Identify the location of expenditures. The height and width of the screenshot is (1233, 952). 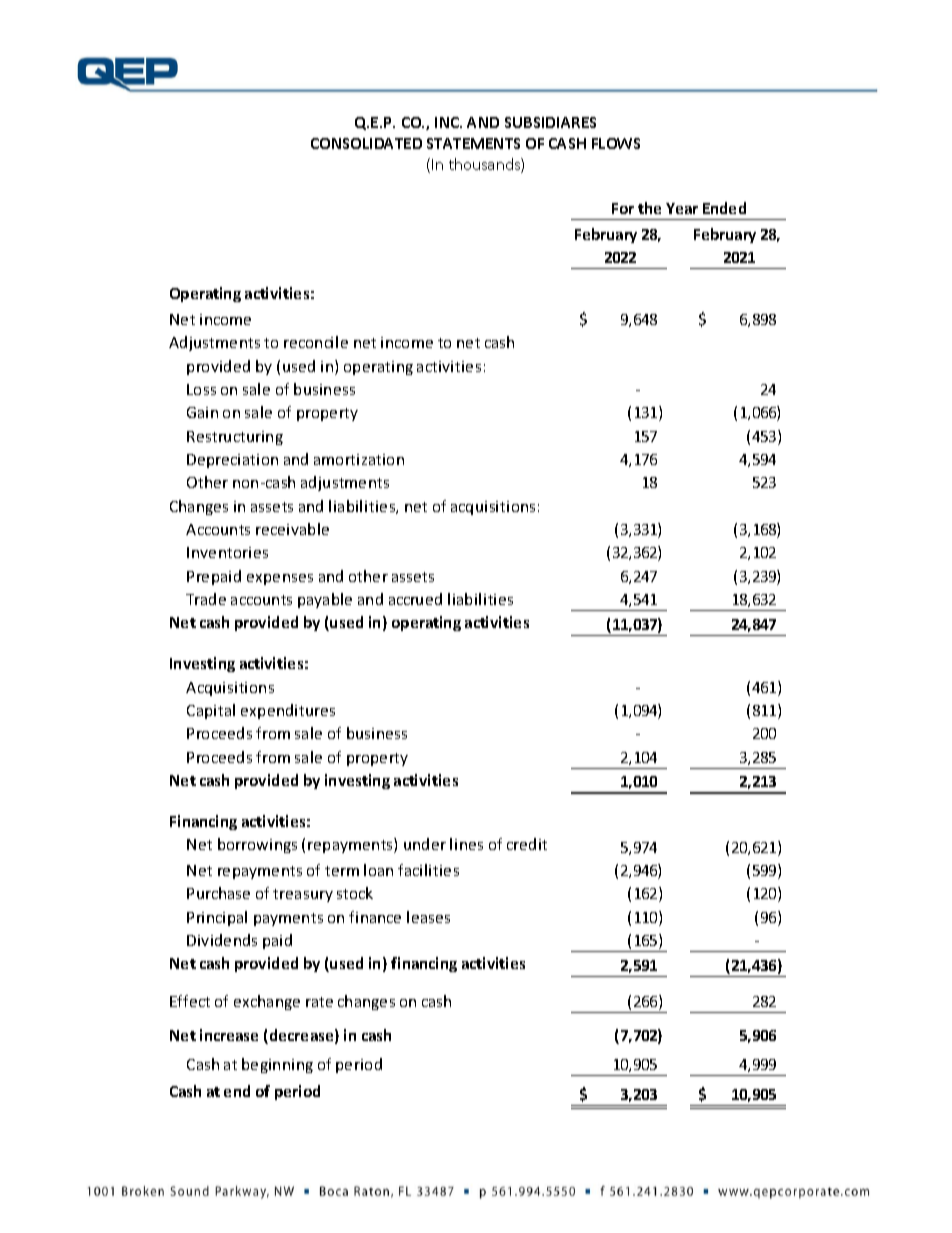
(288, 711).
